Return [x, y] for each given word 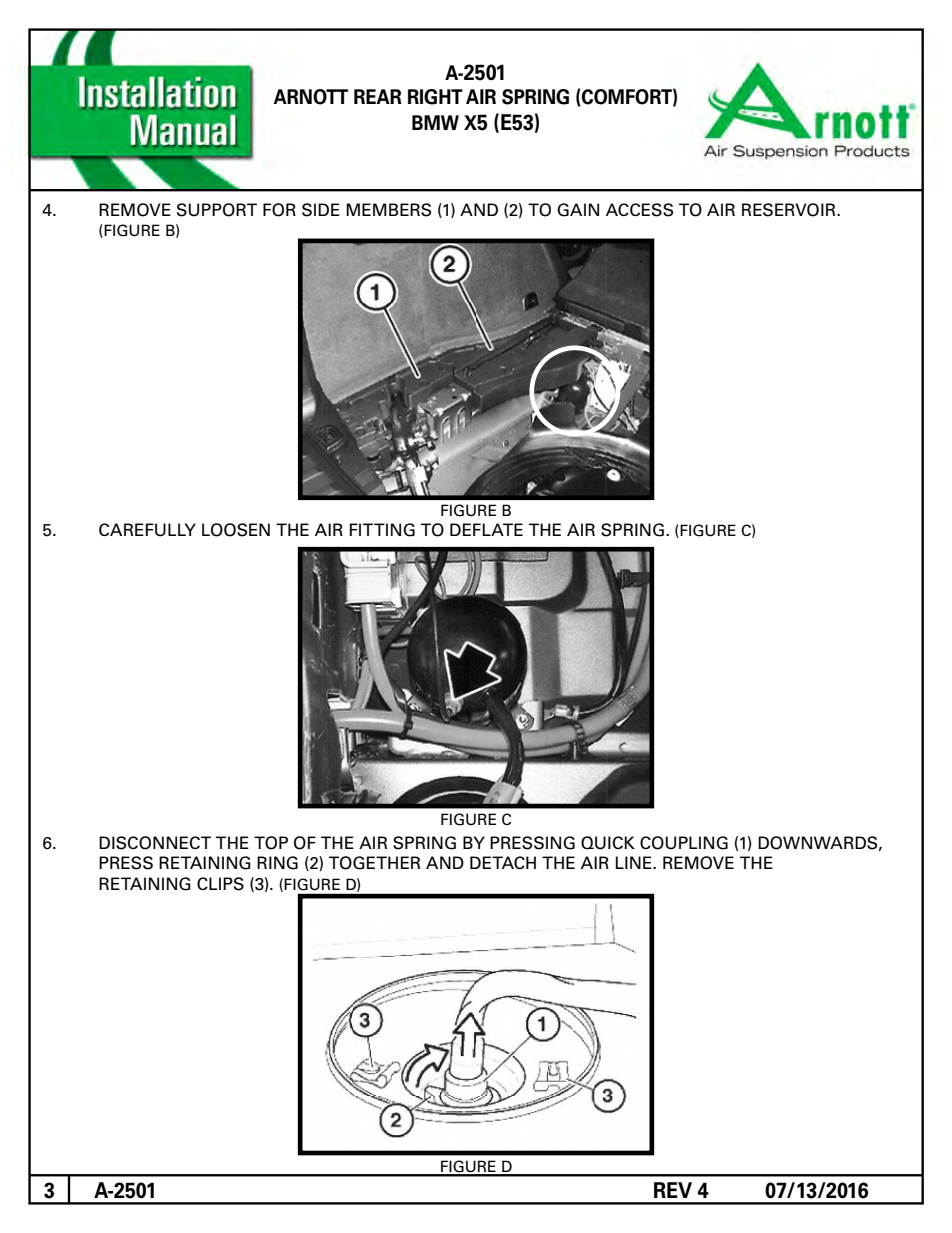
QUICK [608, 843]
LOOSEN [236, 530]
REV [673, 1190]
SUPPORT [217, 210]
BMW [435, 122]
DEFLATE [486, 529]
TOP [271, 843]
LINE [634, 862]
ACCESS [639, 210]
